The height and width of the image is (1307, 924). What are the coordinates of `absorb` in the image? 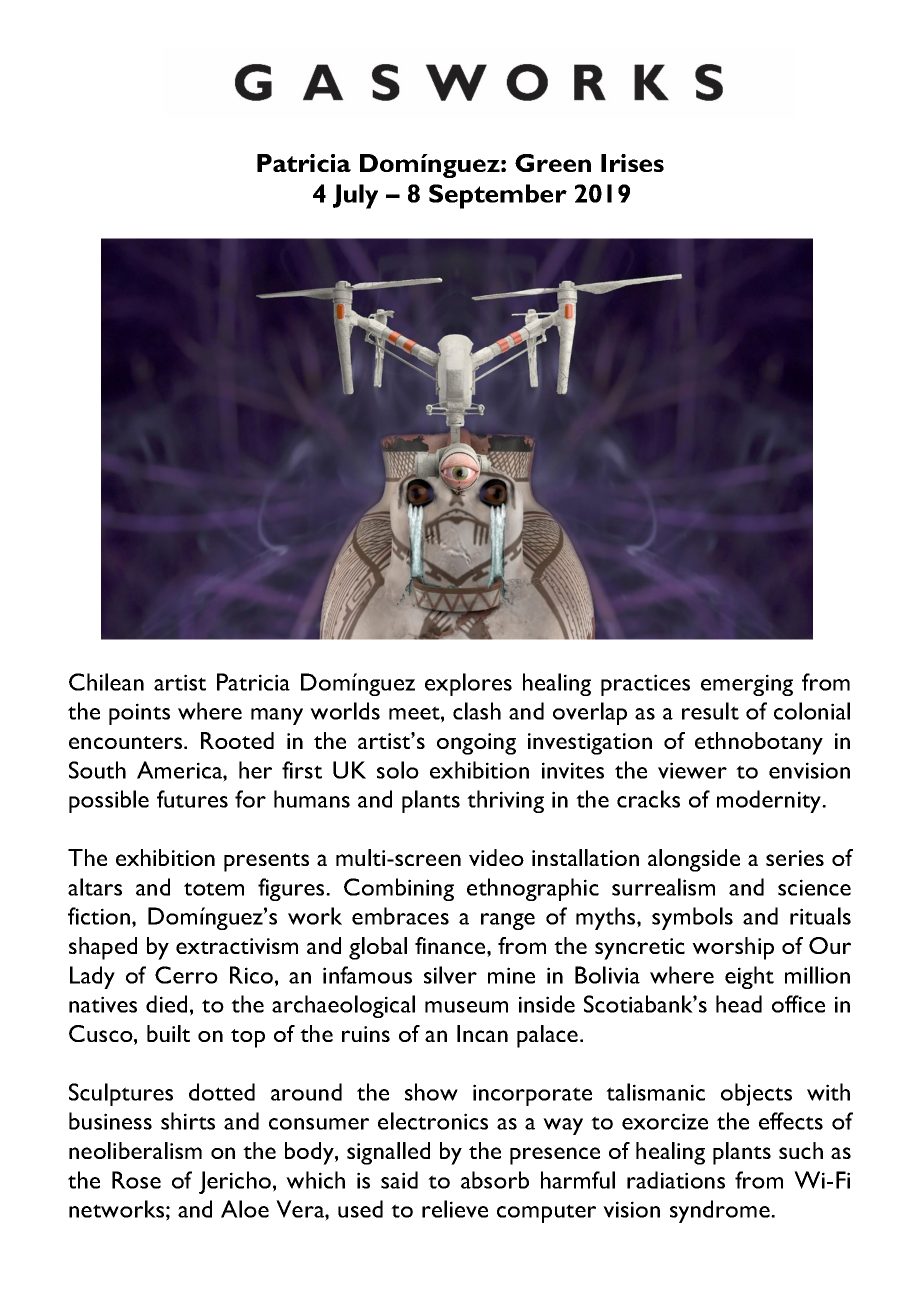 It's located at (495, 1180).
